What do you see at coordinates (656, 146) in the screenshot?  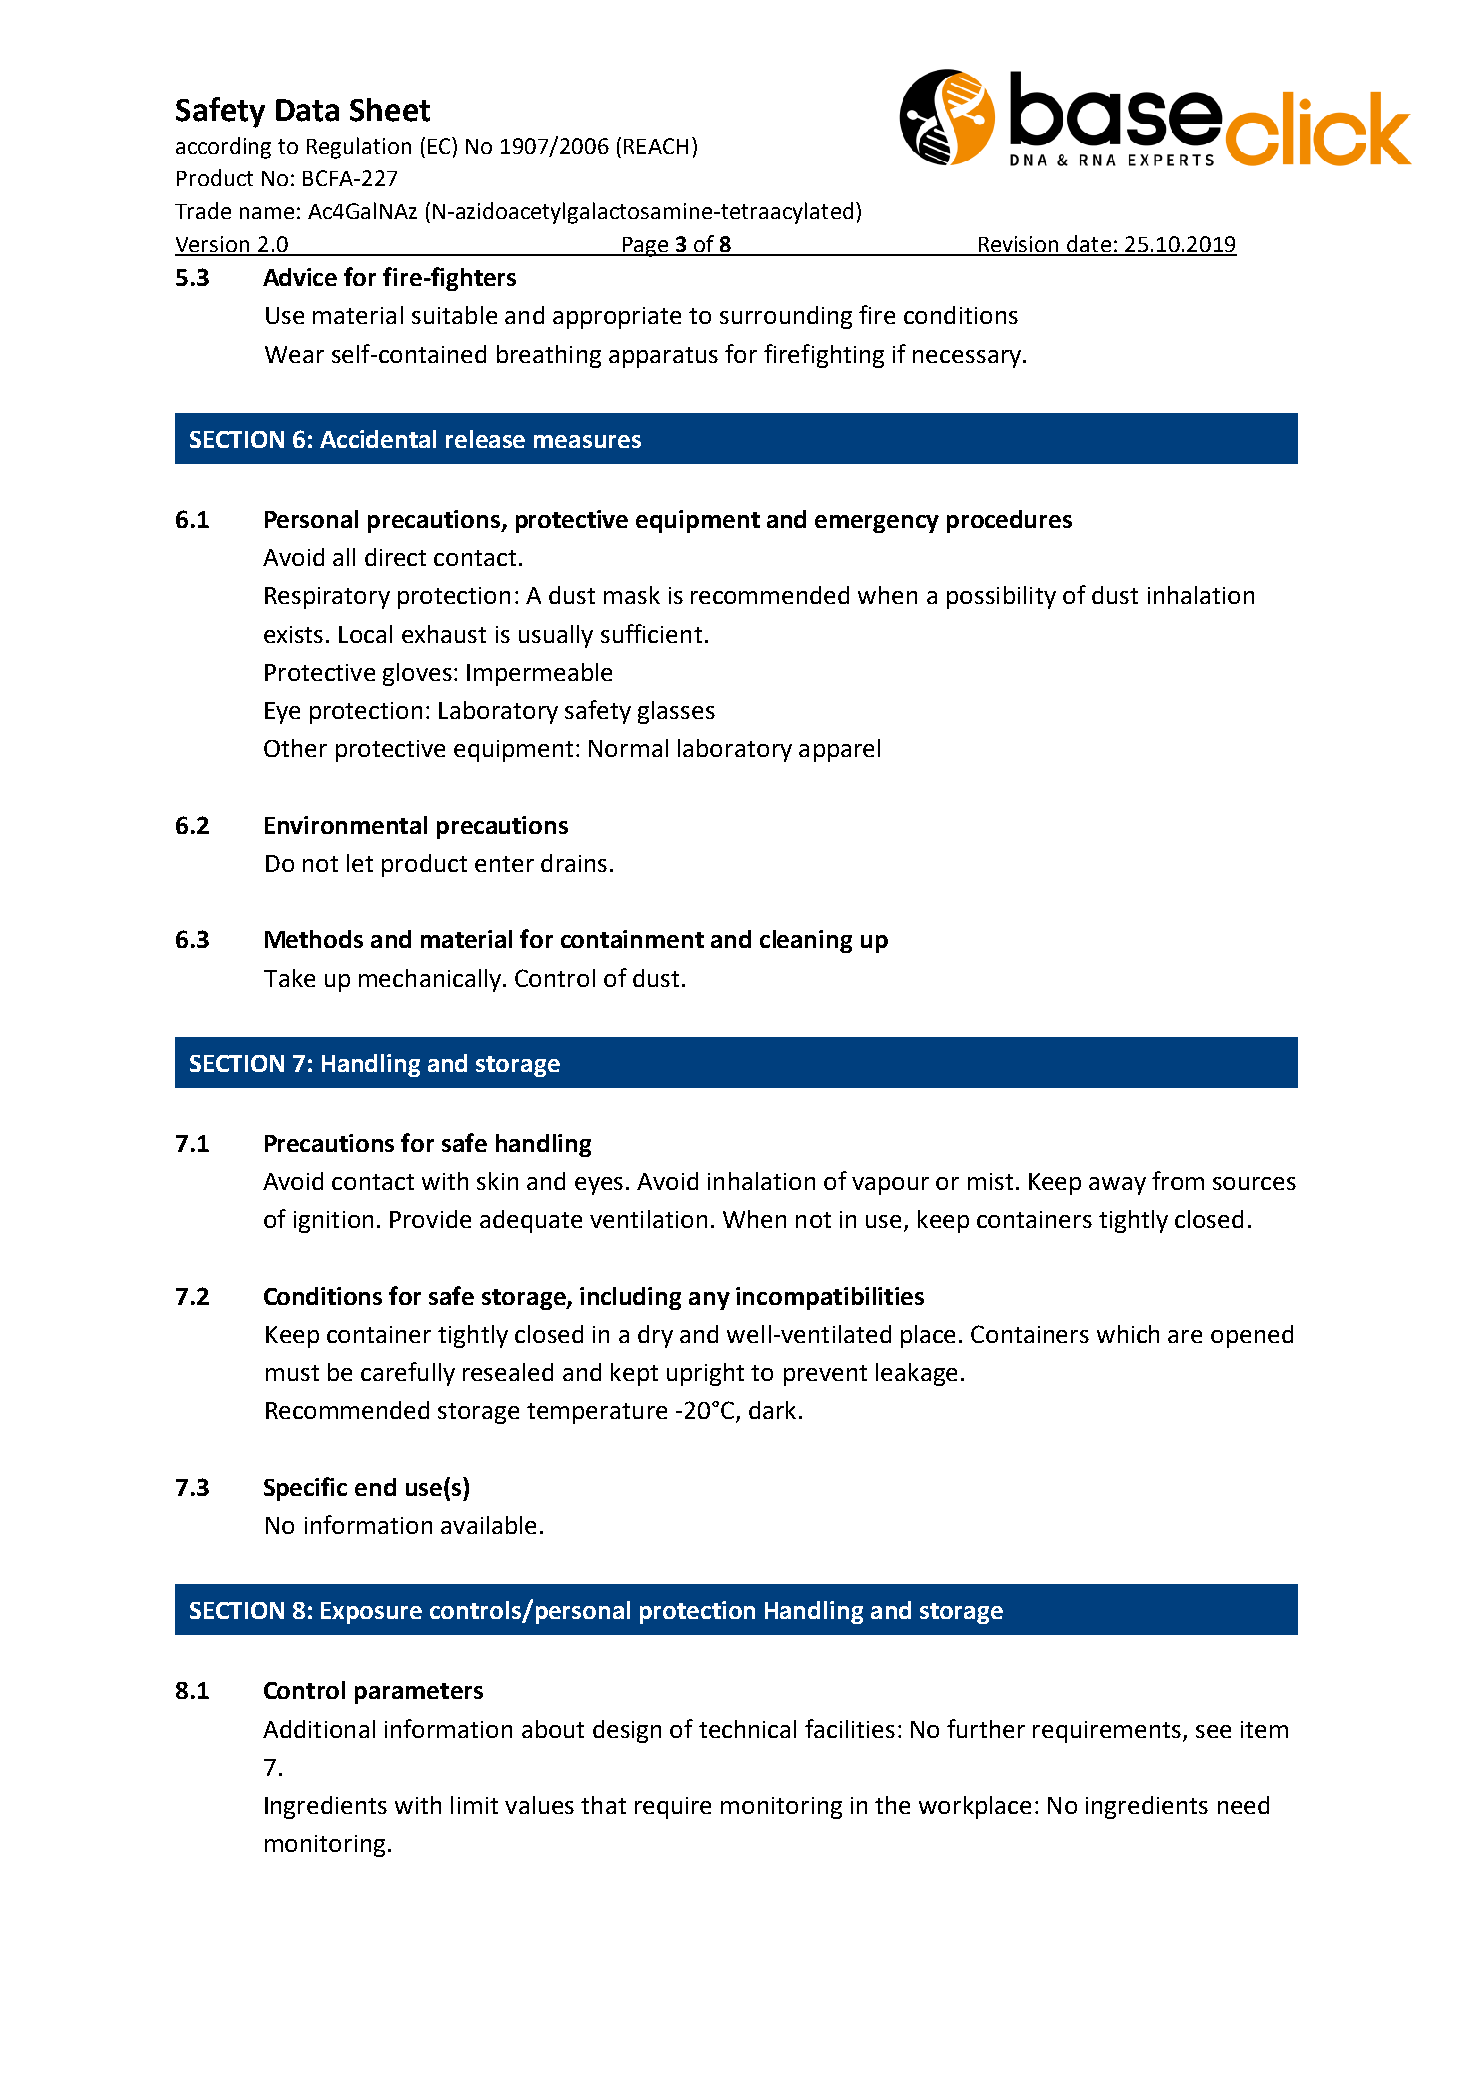 I see `REACH` at bounding box center [656, 146].
